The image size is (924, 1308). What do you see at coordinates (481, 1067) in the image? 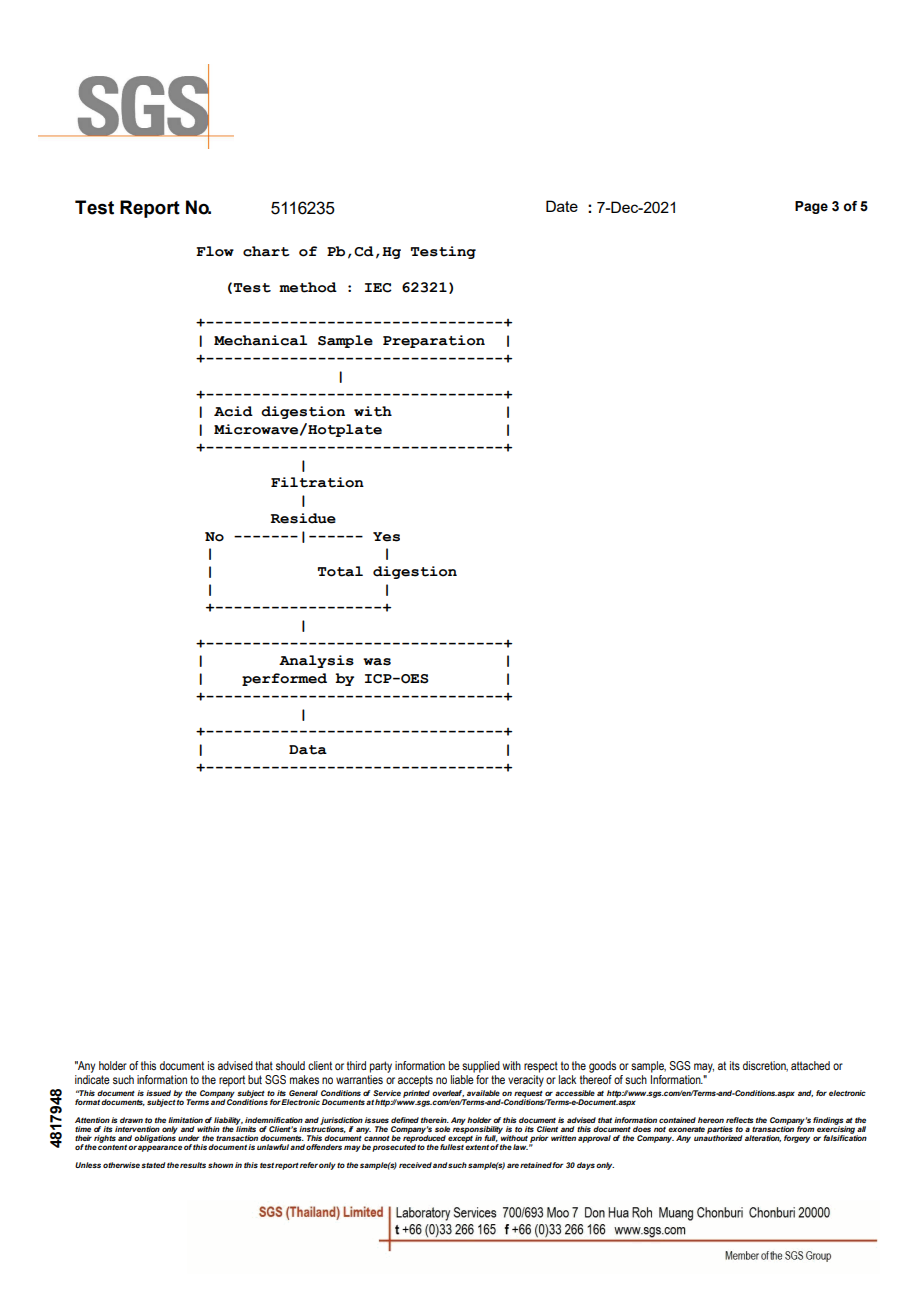
I see `supplied` at bounding box center [481, 1067].
